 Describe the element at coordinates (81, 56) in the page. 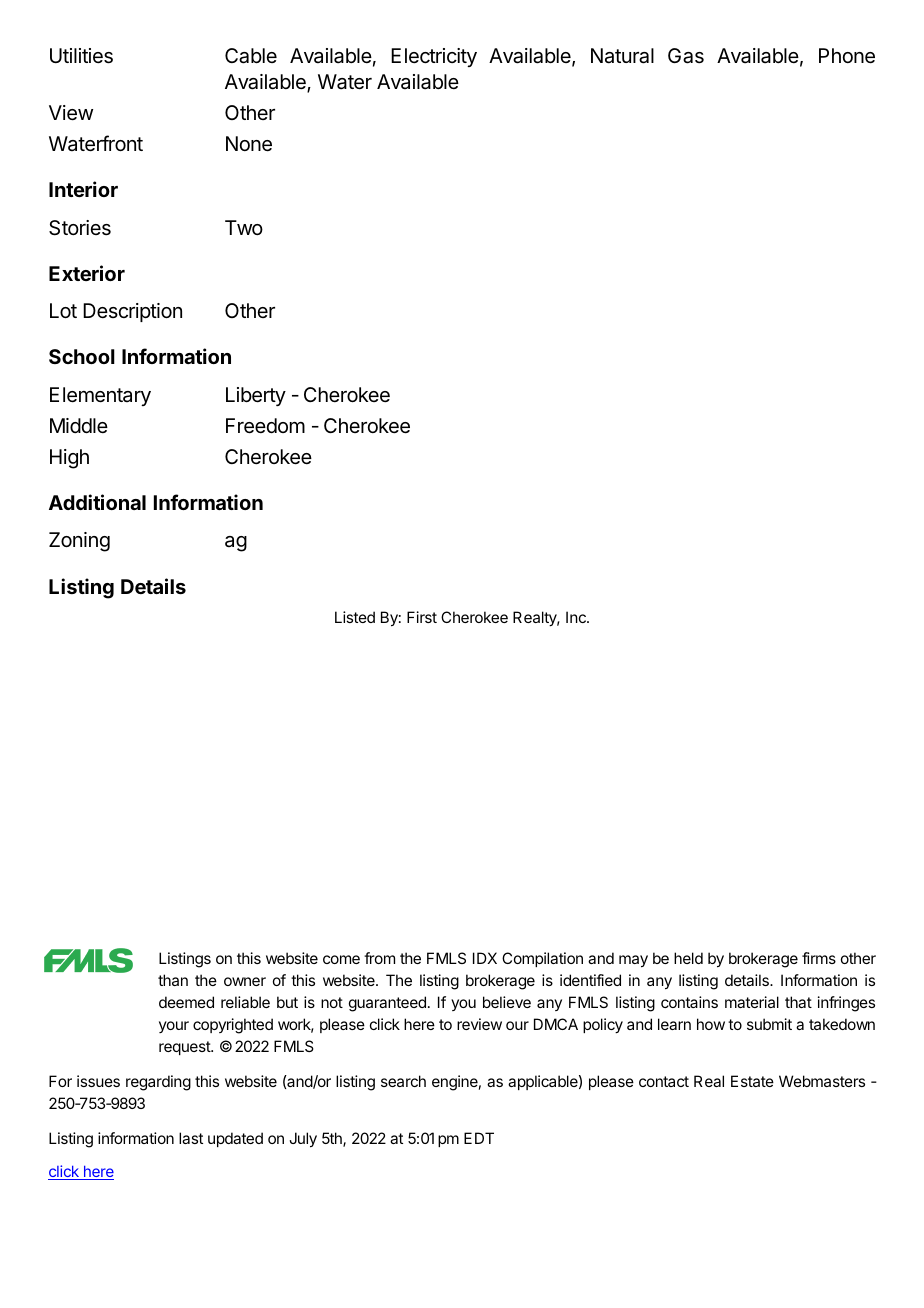

I see `Utilities` at that location.
